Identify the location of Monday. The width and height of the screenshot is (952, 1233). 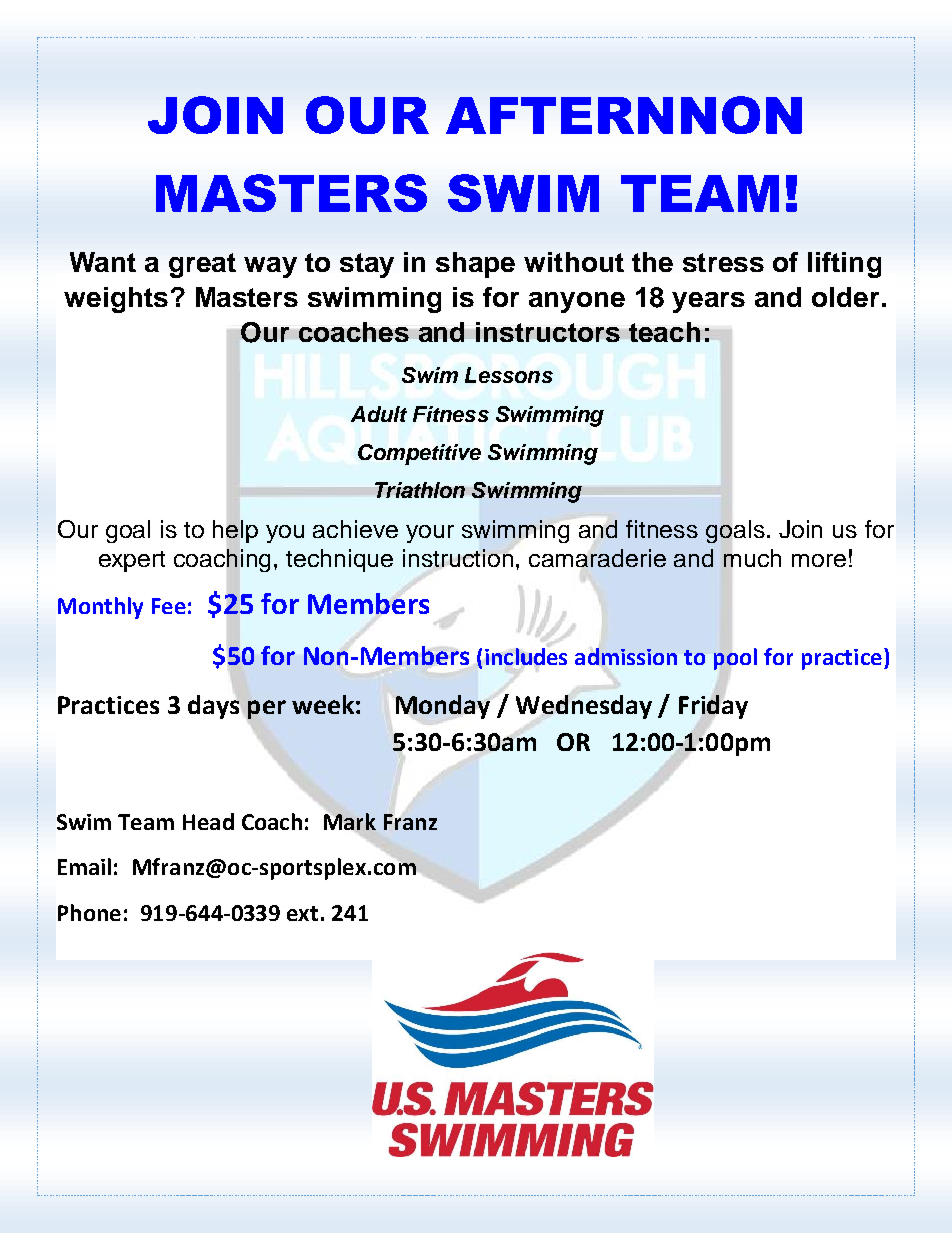
(443, 707).
